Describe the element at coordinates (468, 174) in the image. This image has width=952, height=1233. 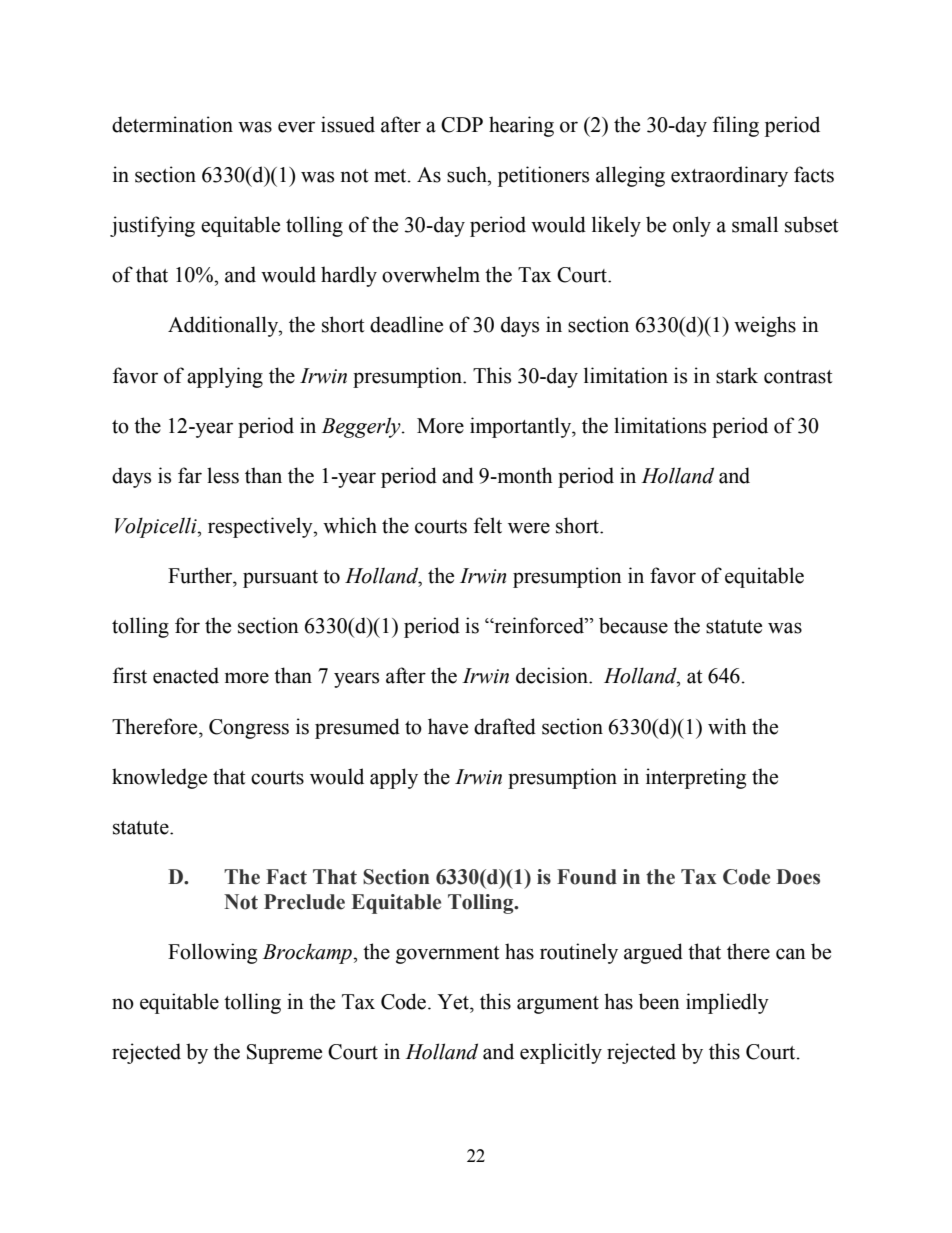
I see `such` at that location.
